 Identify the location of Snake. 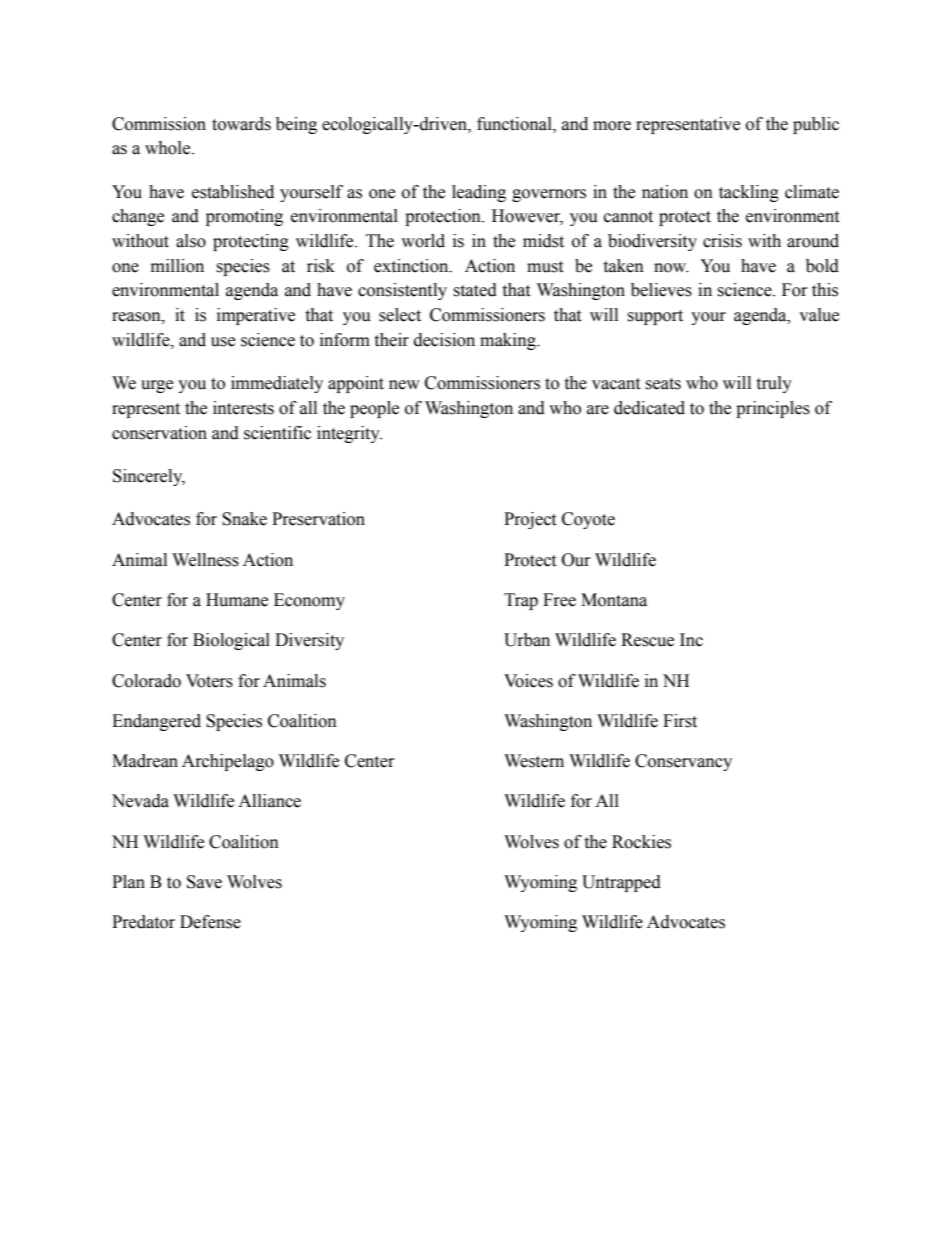
(244, 519).
